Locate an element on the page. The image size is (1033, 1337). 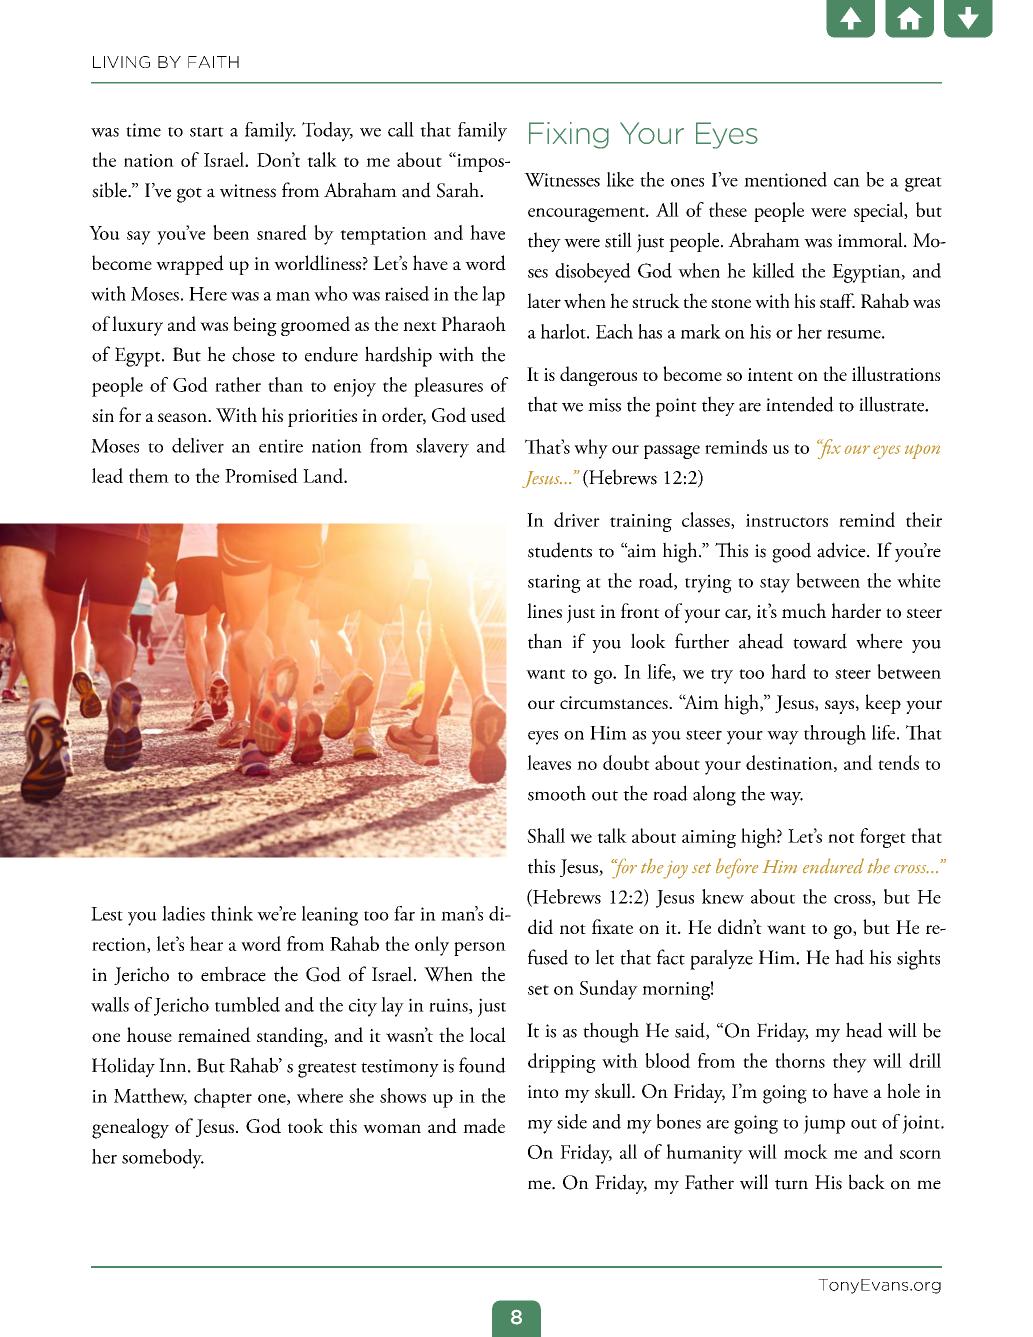
ladies is located at coordinates (183, 913).
